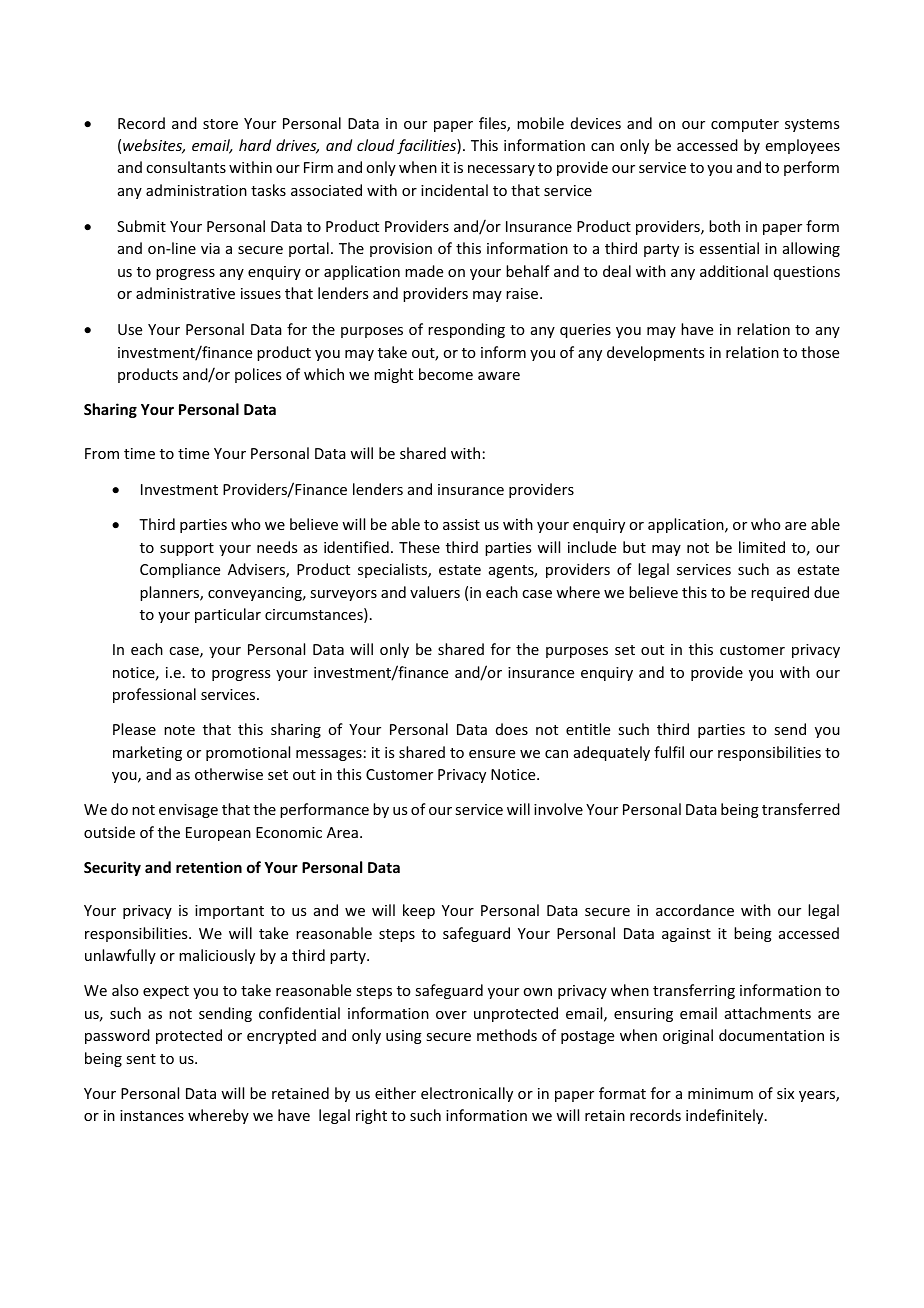  I want to click on particular, so click(228, 615).
